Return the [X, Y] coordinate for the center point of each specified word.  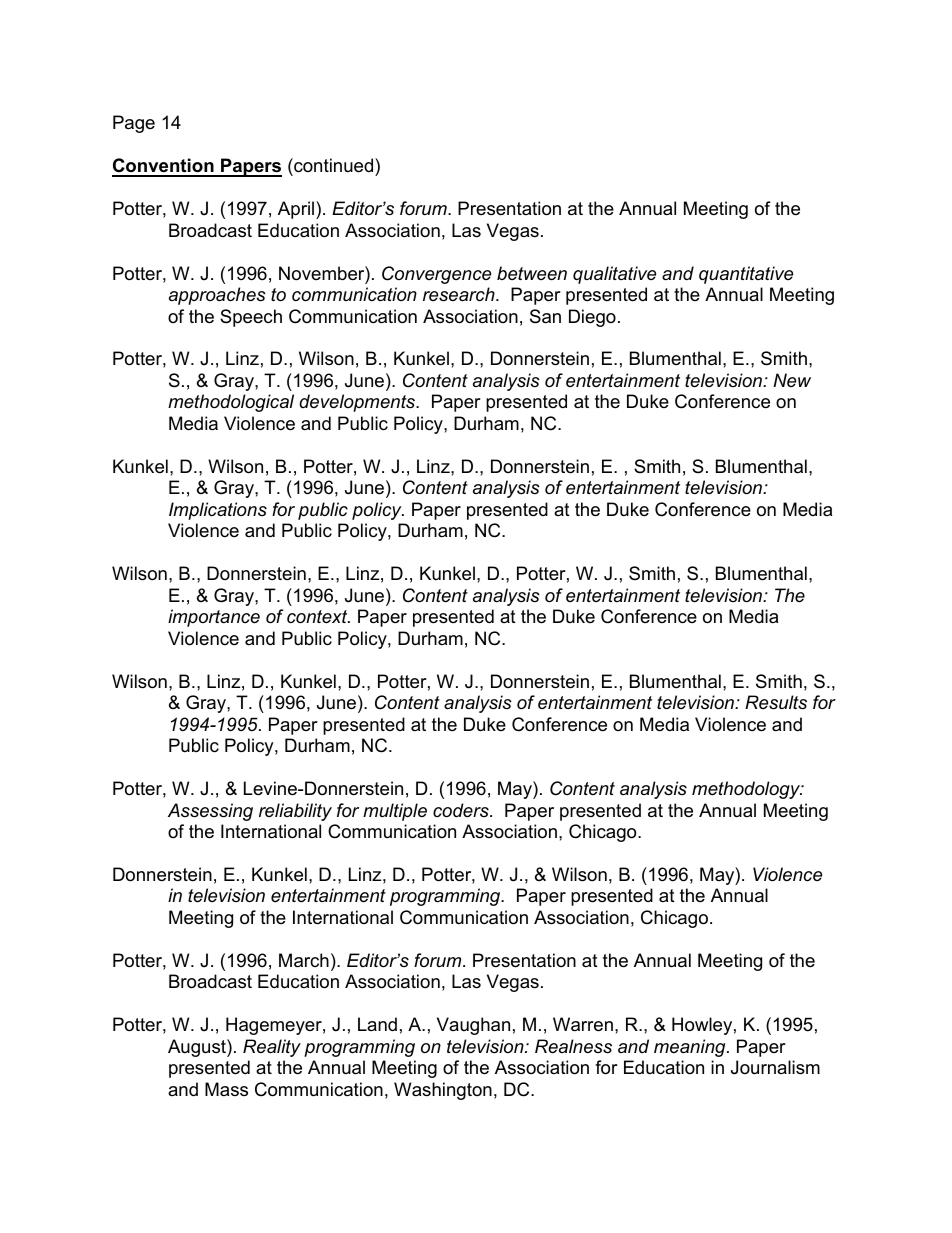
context [318, 617]
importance [214, 618]
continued [334, 165]
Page [134, 124]
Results [776, 702]
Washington [443, 1091]
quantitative [746, 275]
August [198, 1048]
